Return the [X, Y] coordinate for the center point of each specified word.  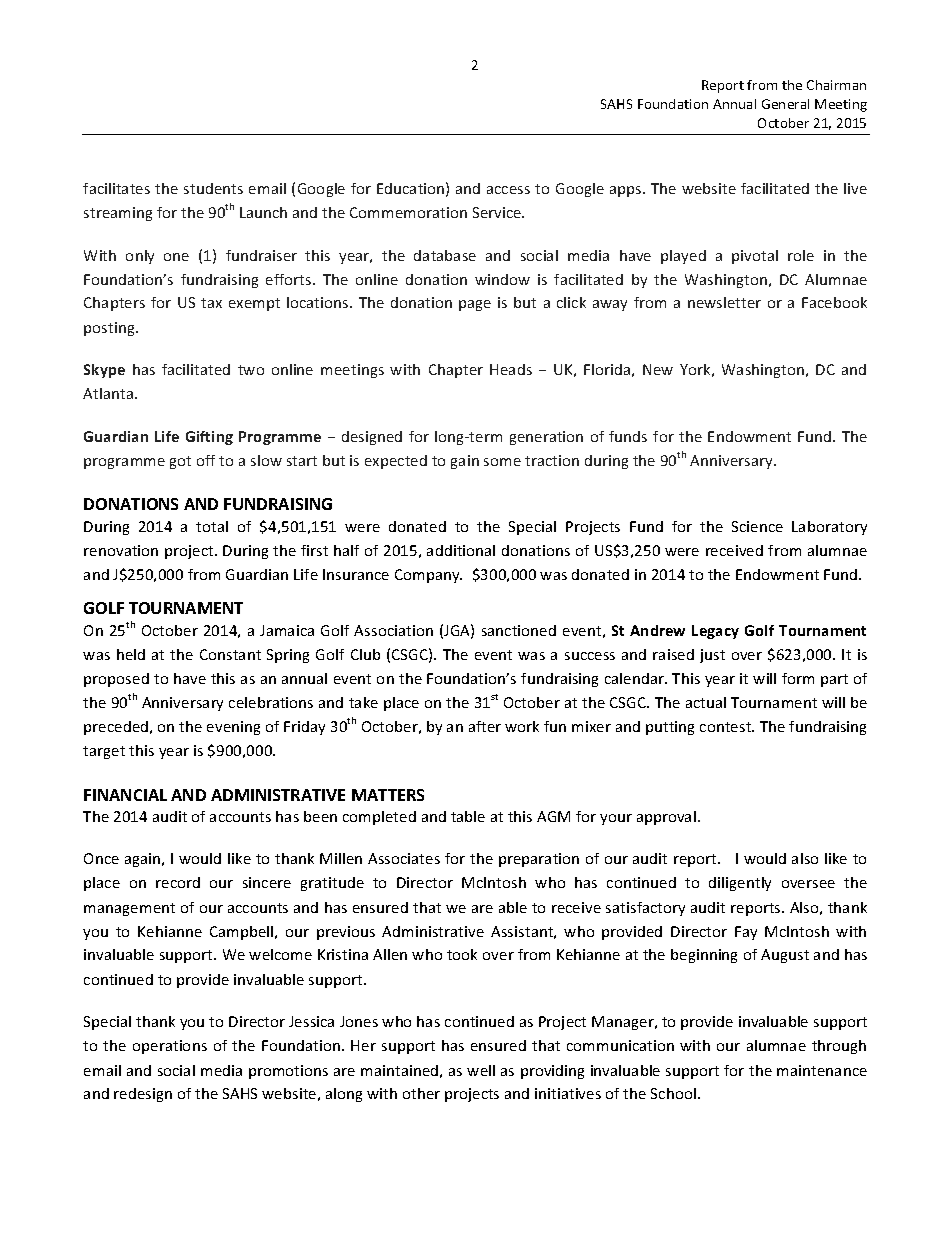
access [508, 190]
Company [428, 576]
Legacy [715, 632]
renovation [121, 550]
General [785, 104]
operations [170, 1047]
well [481, 1070]
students [213, 188]
